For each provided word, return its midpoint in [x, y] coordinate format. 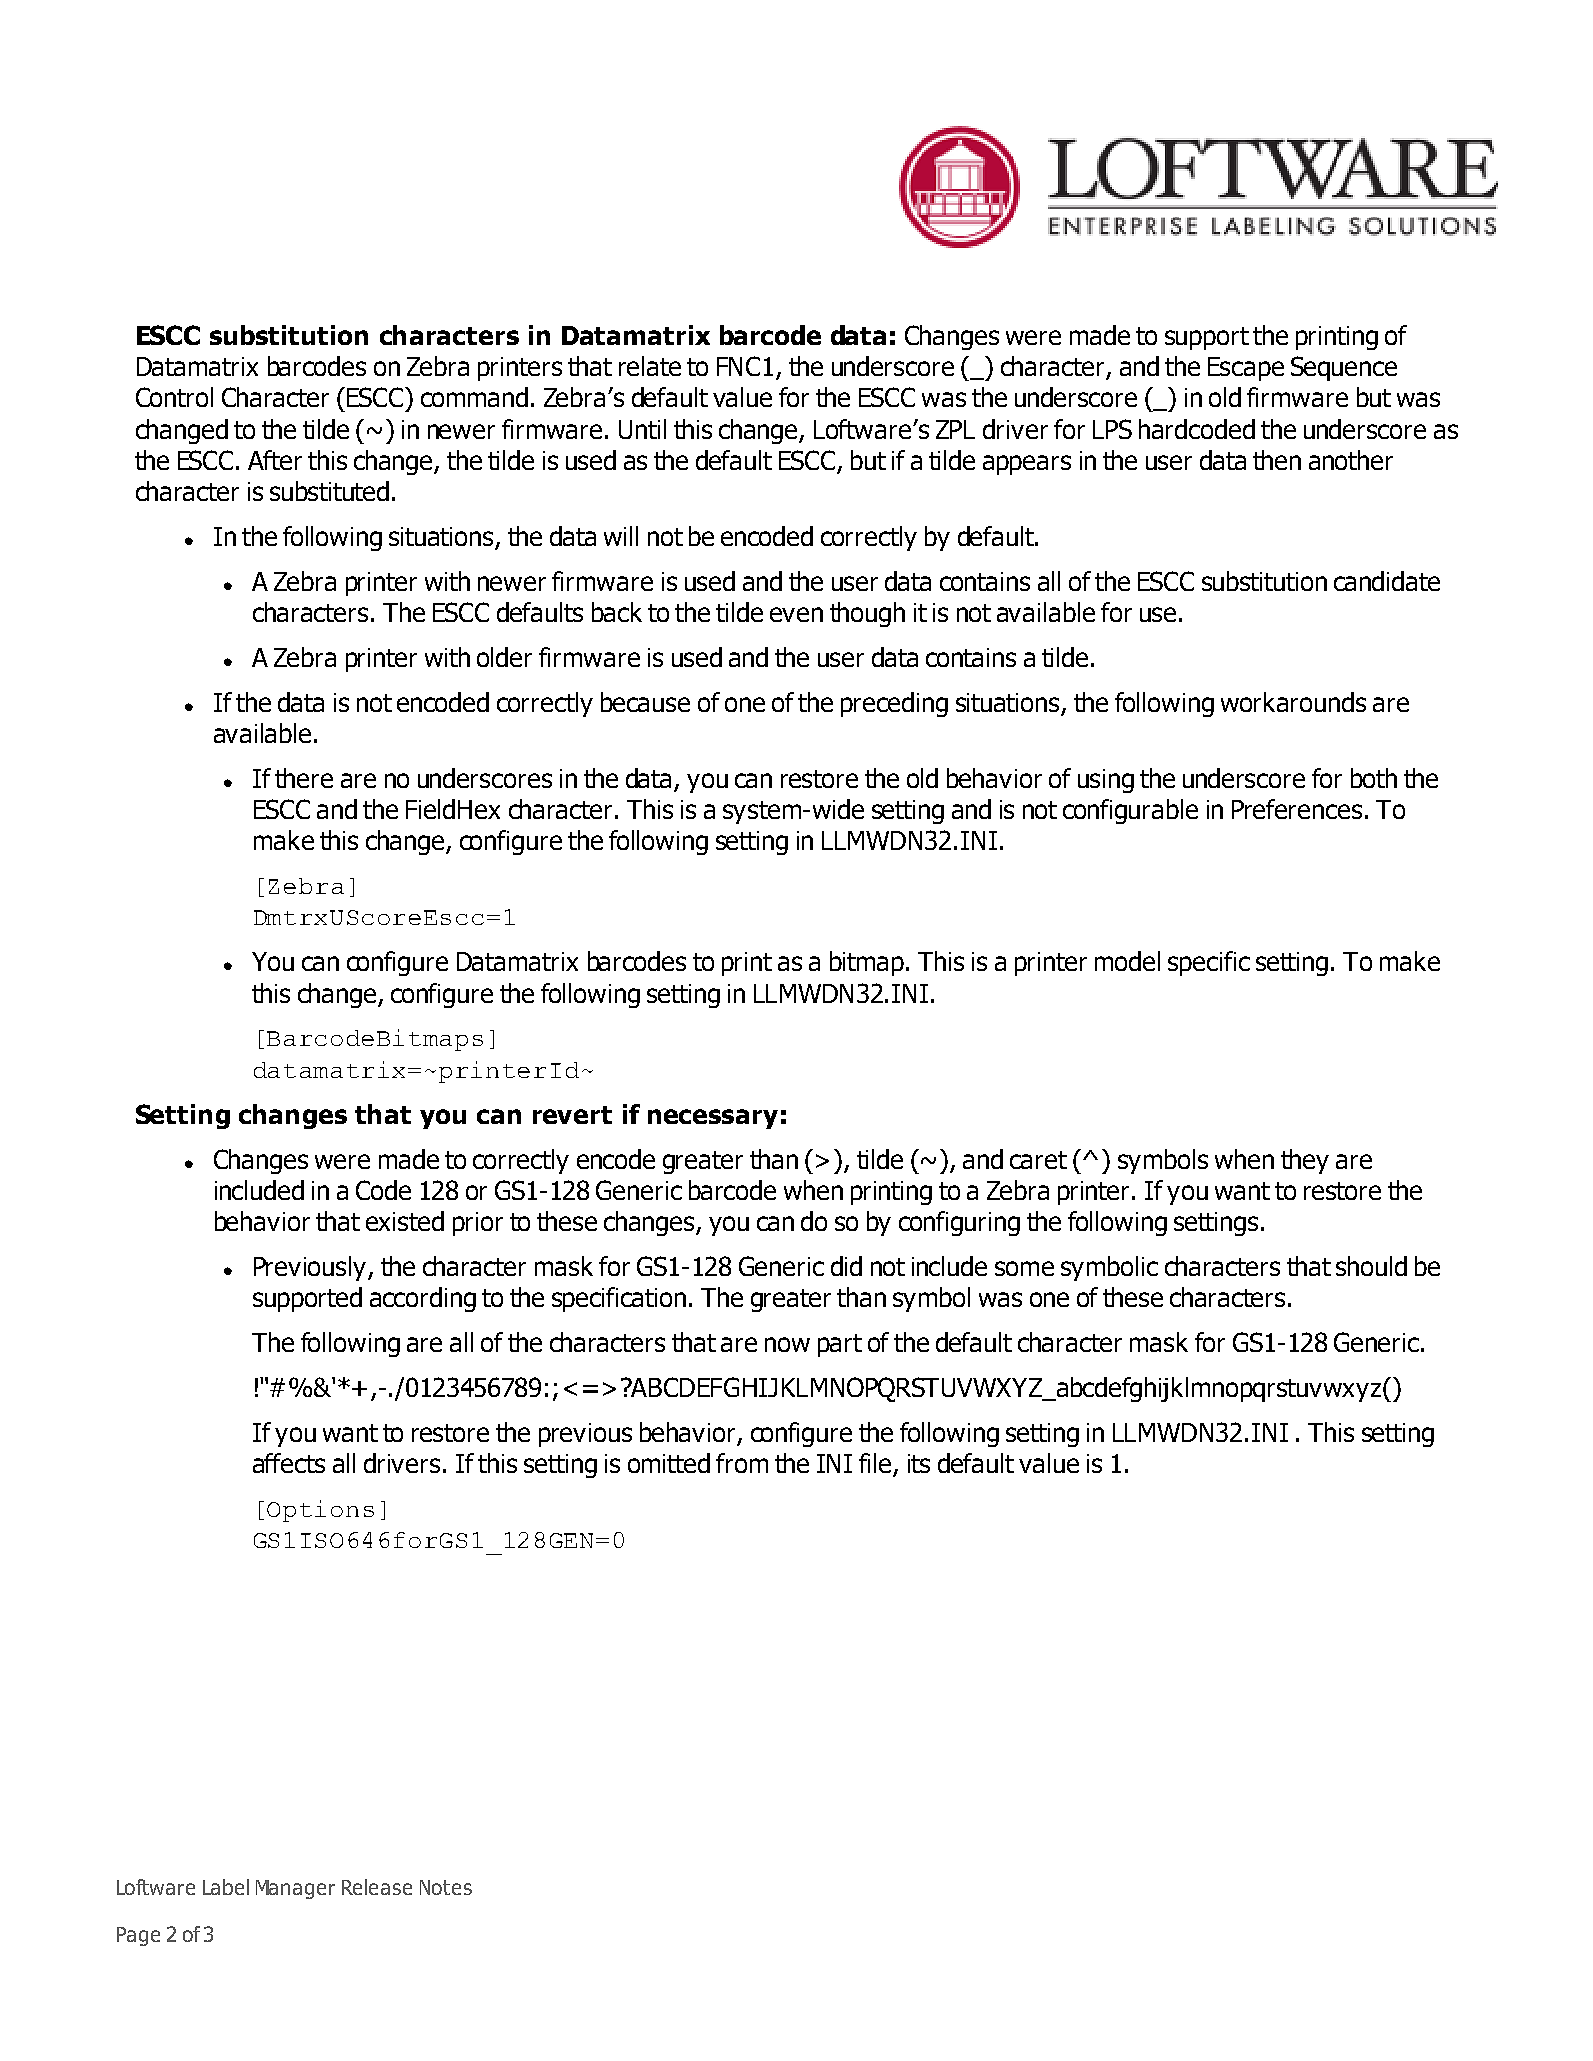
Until [642, 429]
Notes [446, 1887]
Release [377, 1887]
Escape [1246, 369]
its [919, 1463]
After [275, 460]
